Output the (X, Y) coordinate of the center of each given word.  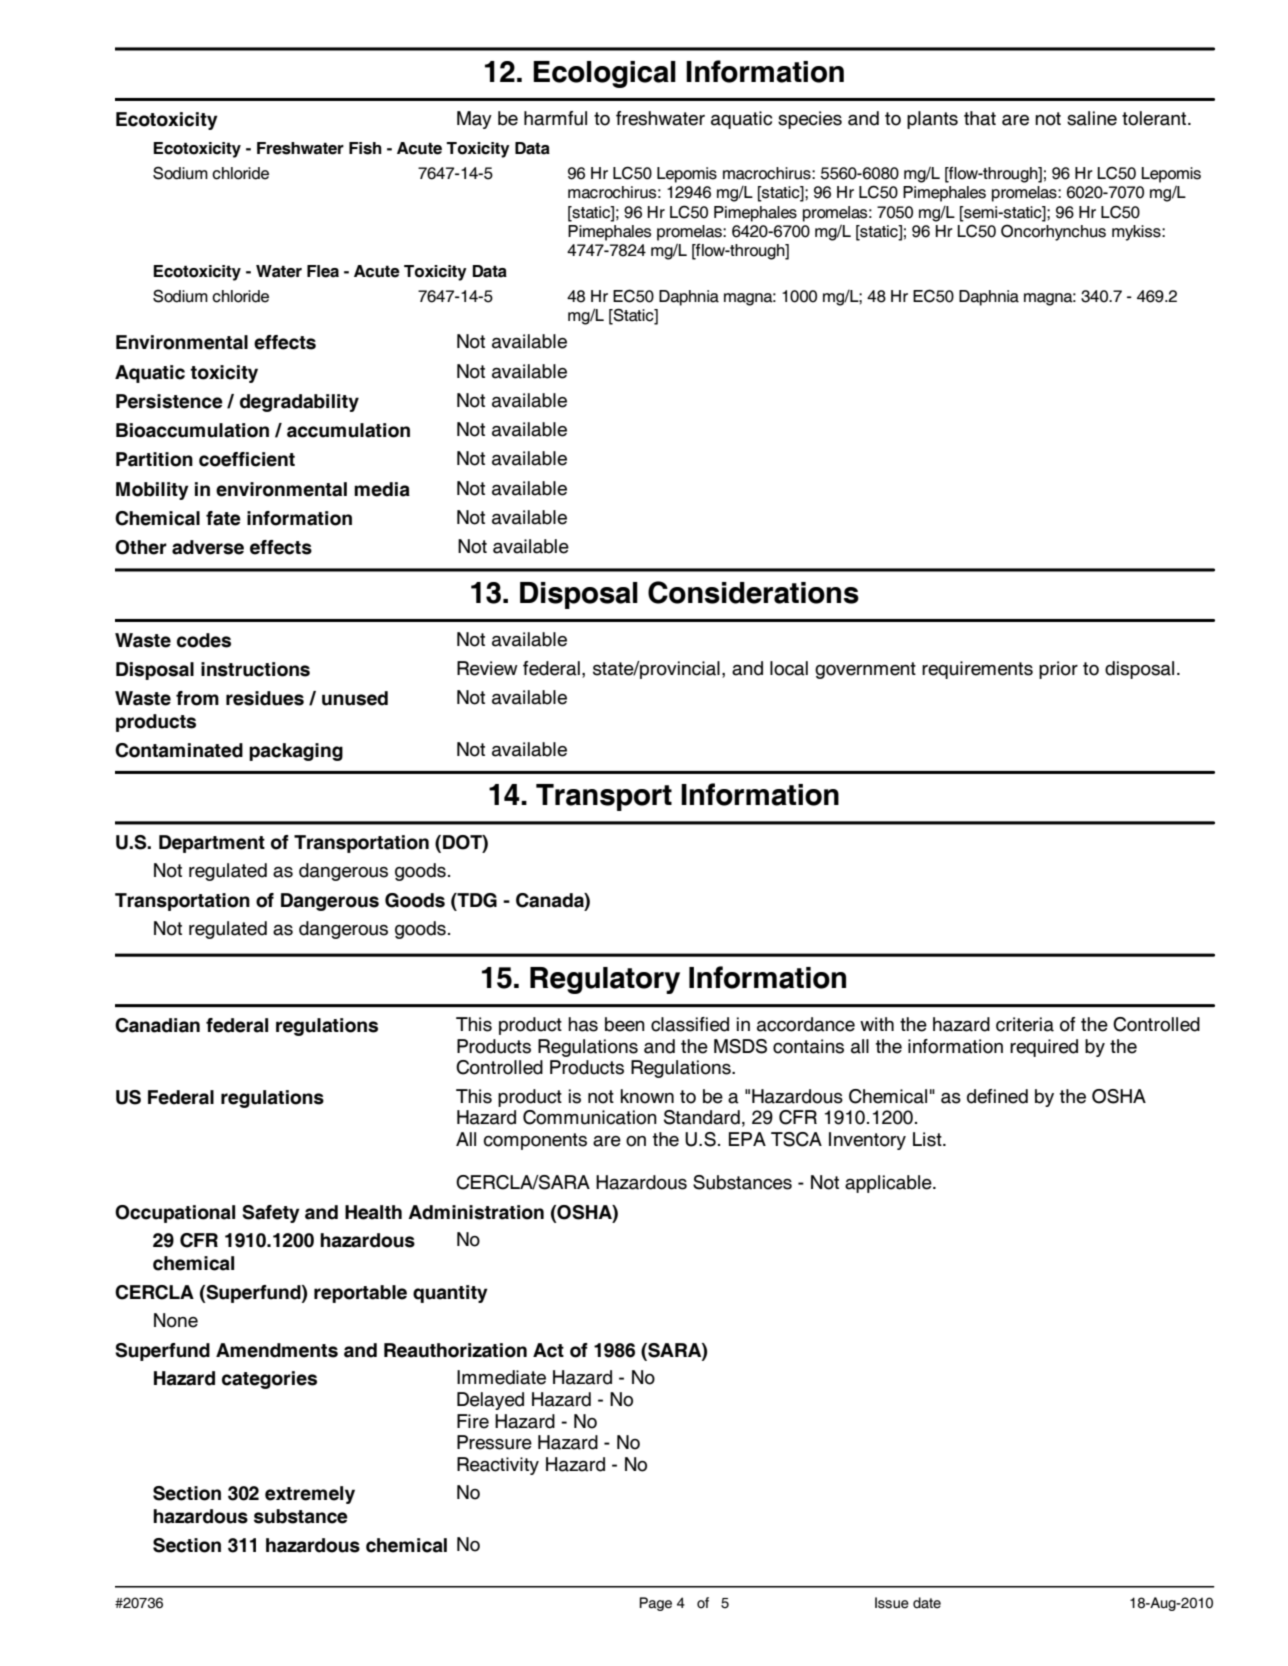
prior (1058, 670)
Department (212, 844)
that (980, 118)
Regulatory (605, 980)
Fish (365, 148)
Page (655, 1604)
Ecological (604, 74)
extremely (310, 1495)
